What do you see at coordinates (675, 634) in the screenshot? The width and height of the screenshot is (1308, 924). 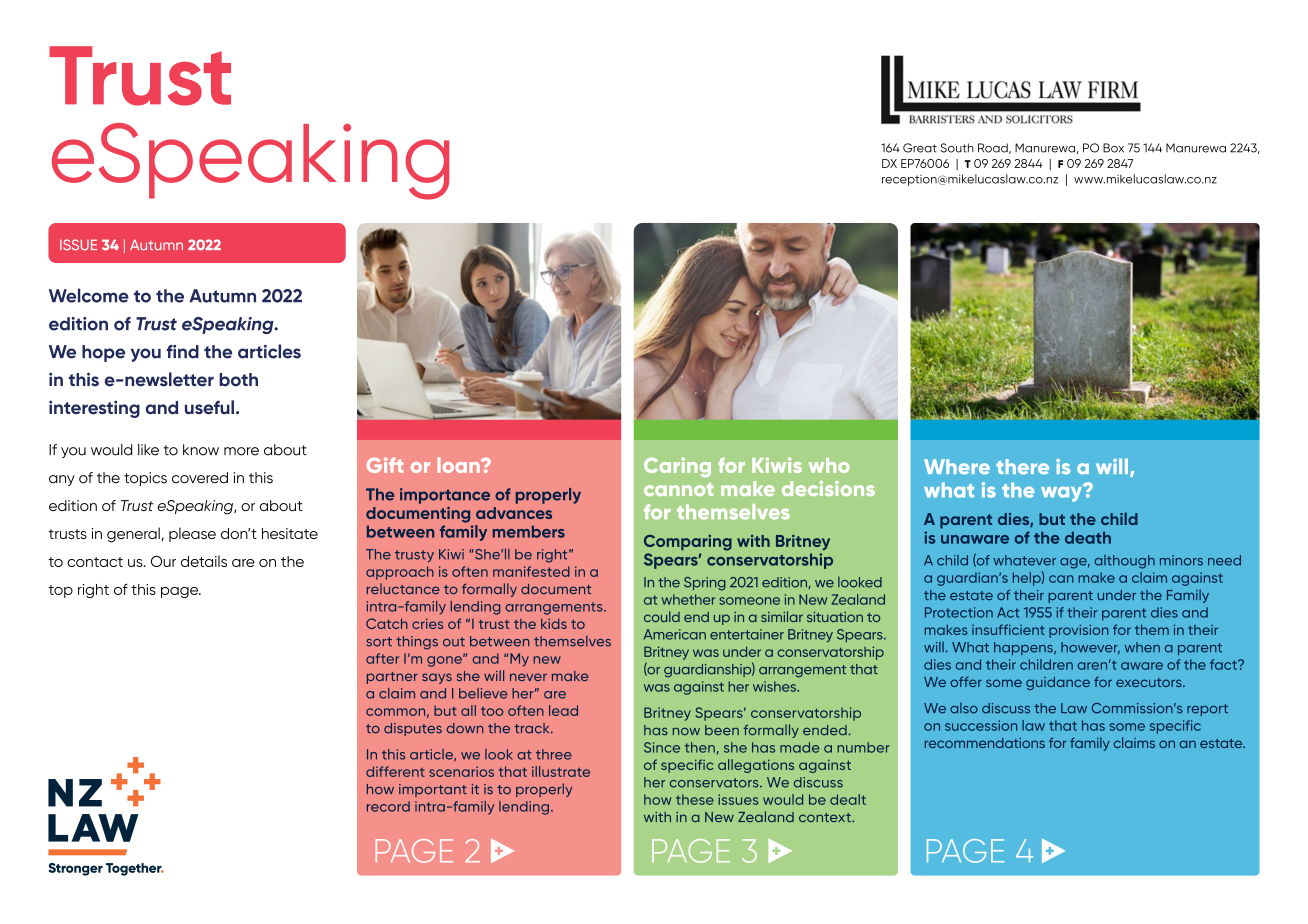 I see `American` at bounding box center [675, 634].
